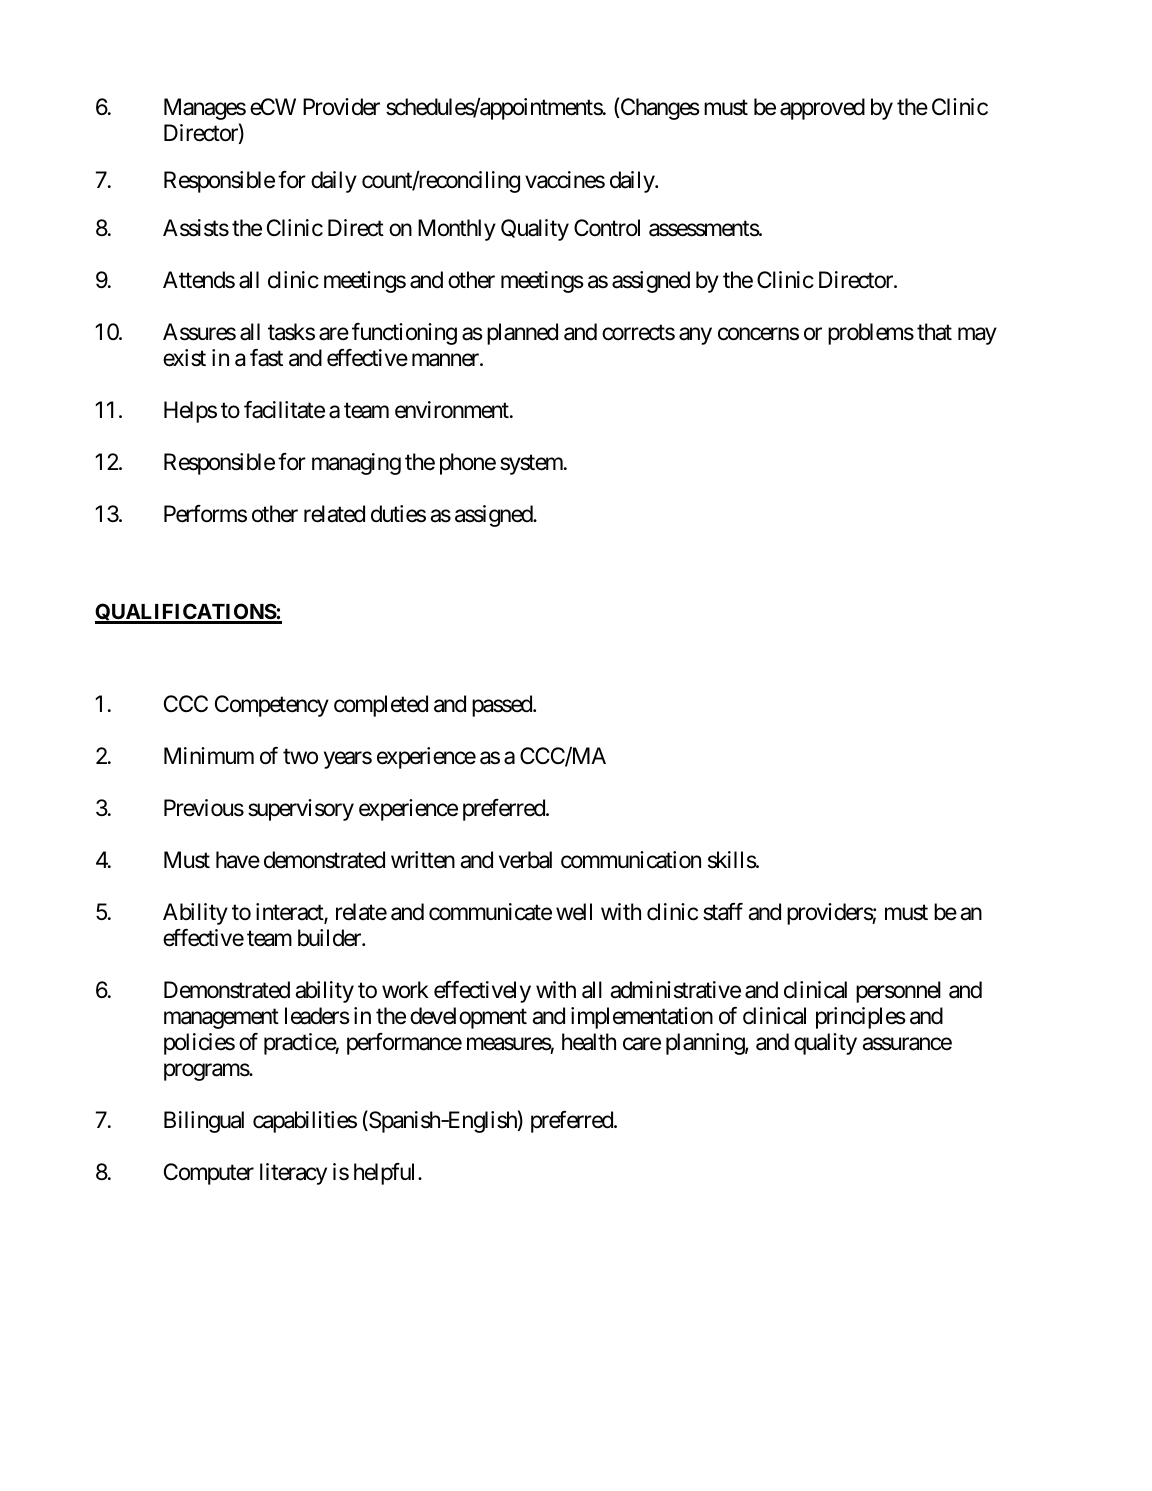 This page has width=1152, height=1491. I want to click on supervisory, so click(301, 810).
